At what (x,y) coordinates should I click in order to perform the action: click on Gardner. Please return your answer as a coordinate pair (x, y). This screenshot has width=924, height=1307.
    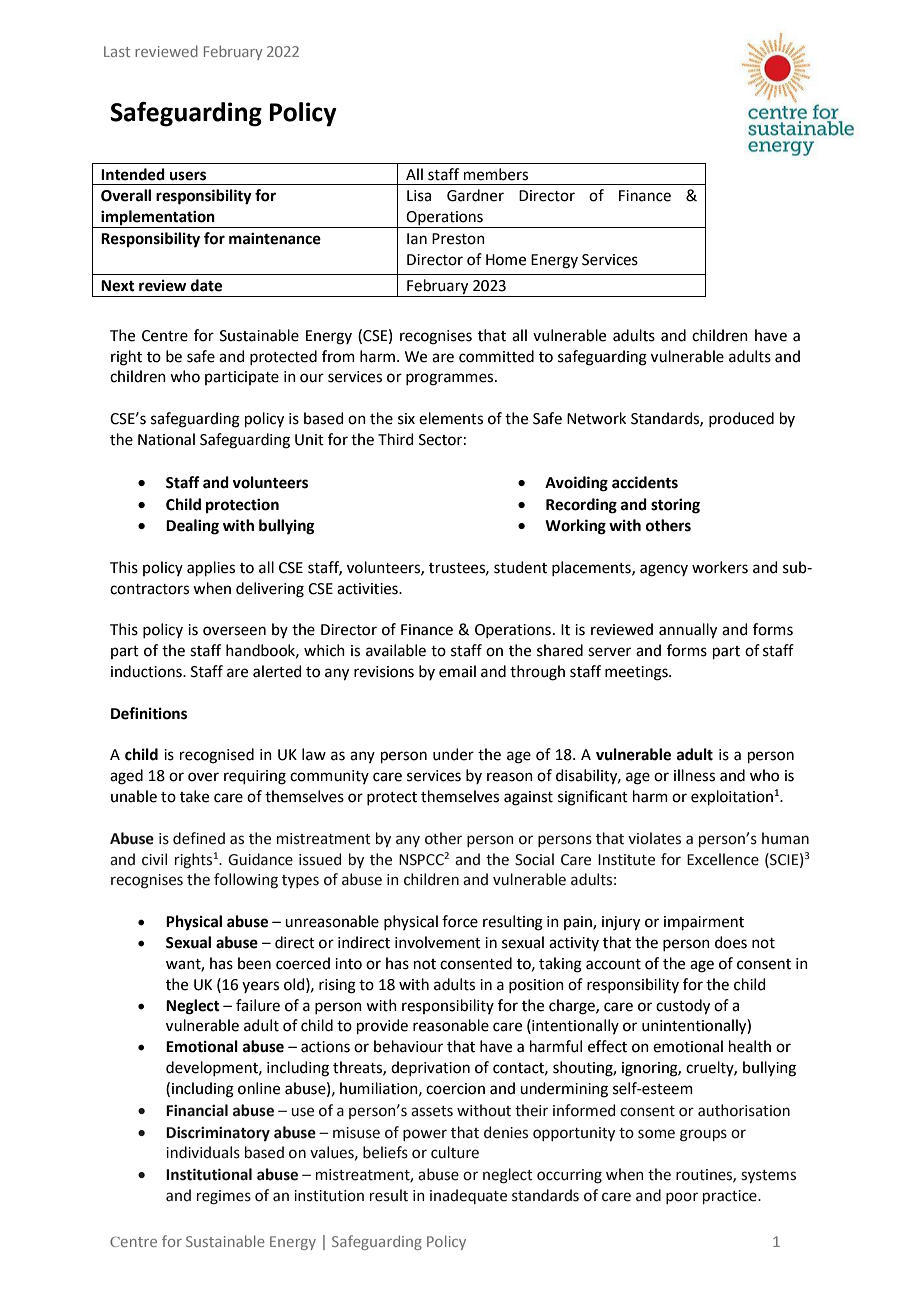
    Looking at the image, I should click on (475, 195).
